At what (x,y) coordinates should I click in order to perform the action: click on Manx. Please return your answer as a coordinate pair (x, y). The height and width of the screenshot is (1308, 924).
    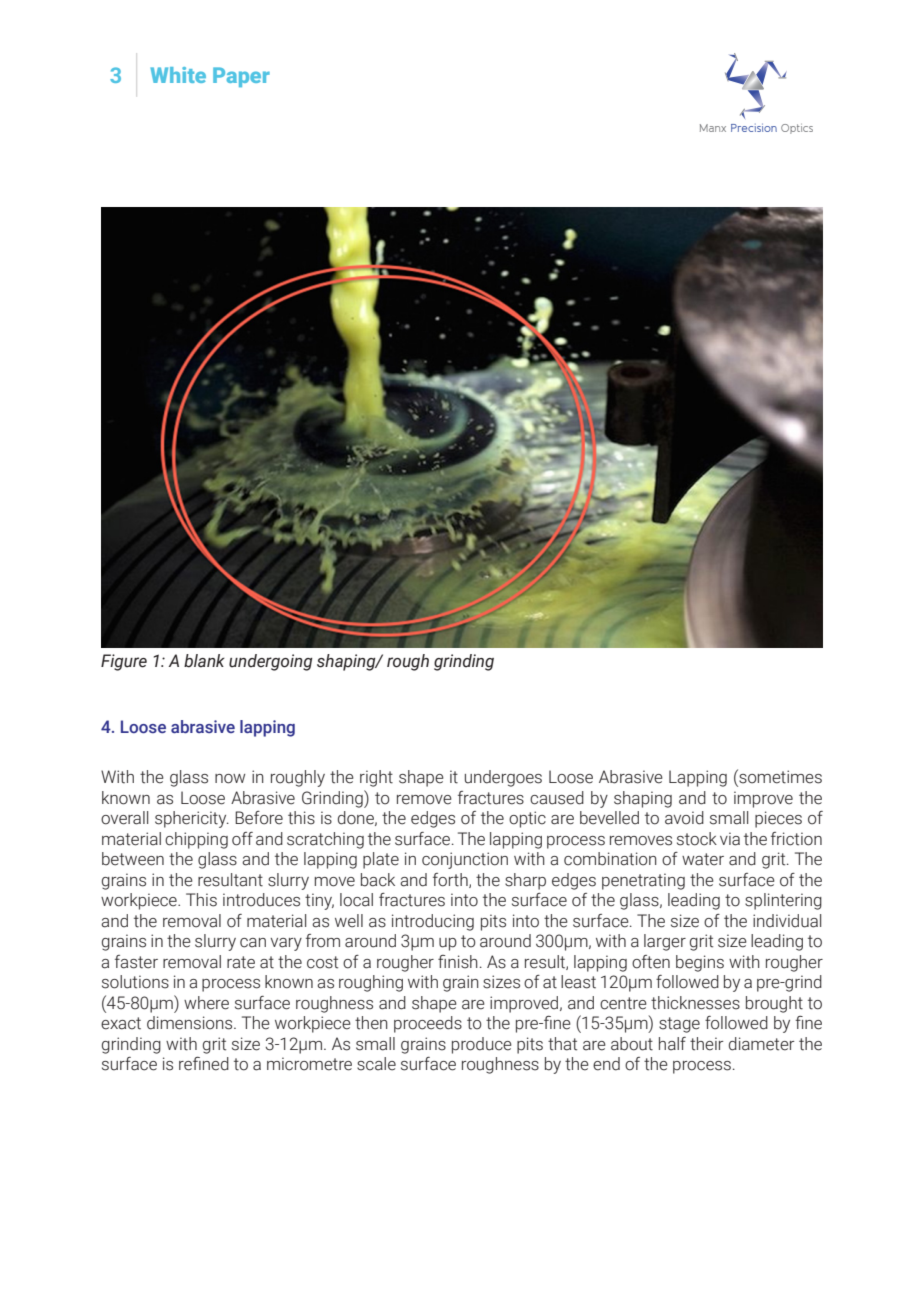
    Looking at the image, I should click on (713, 128).
